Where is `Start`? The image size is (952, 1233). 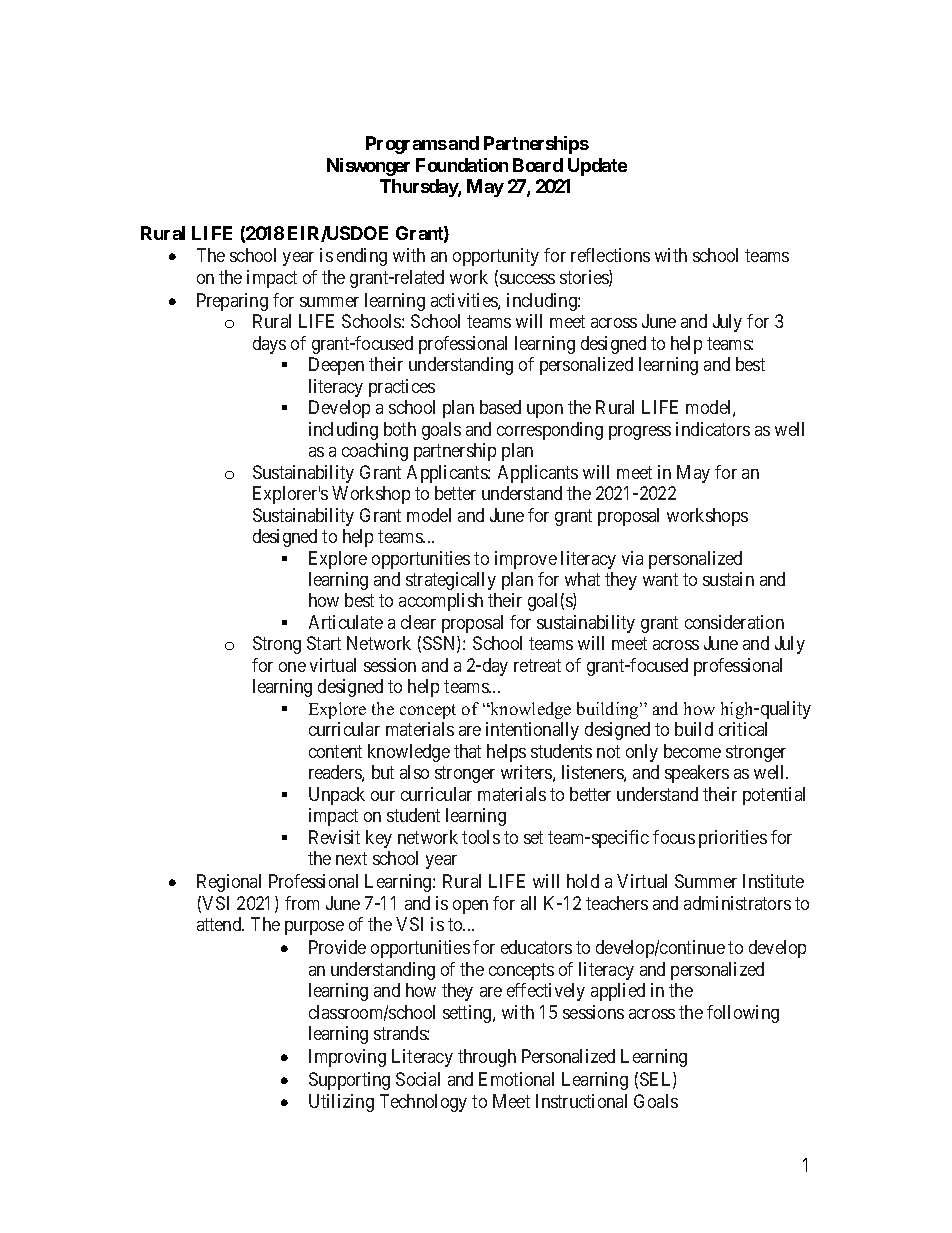
Start is located at coordinates (324, 643).
